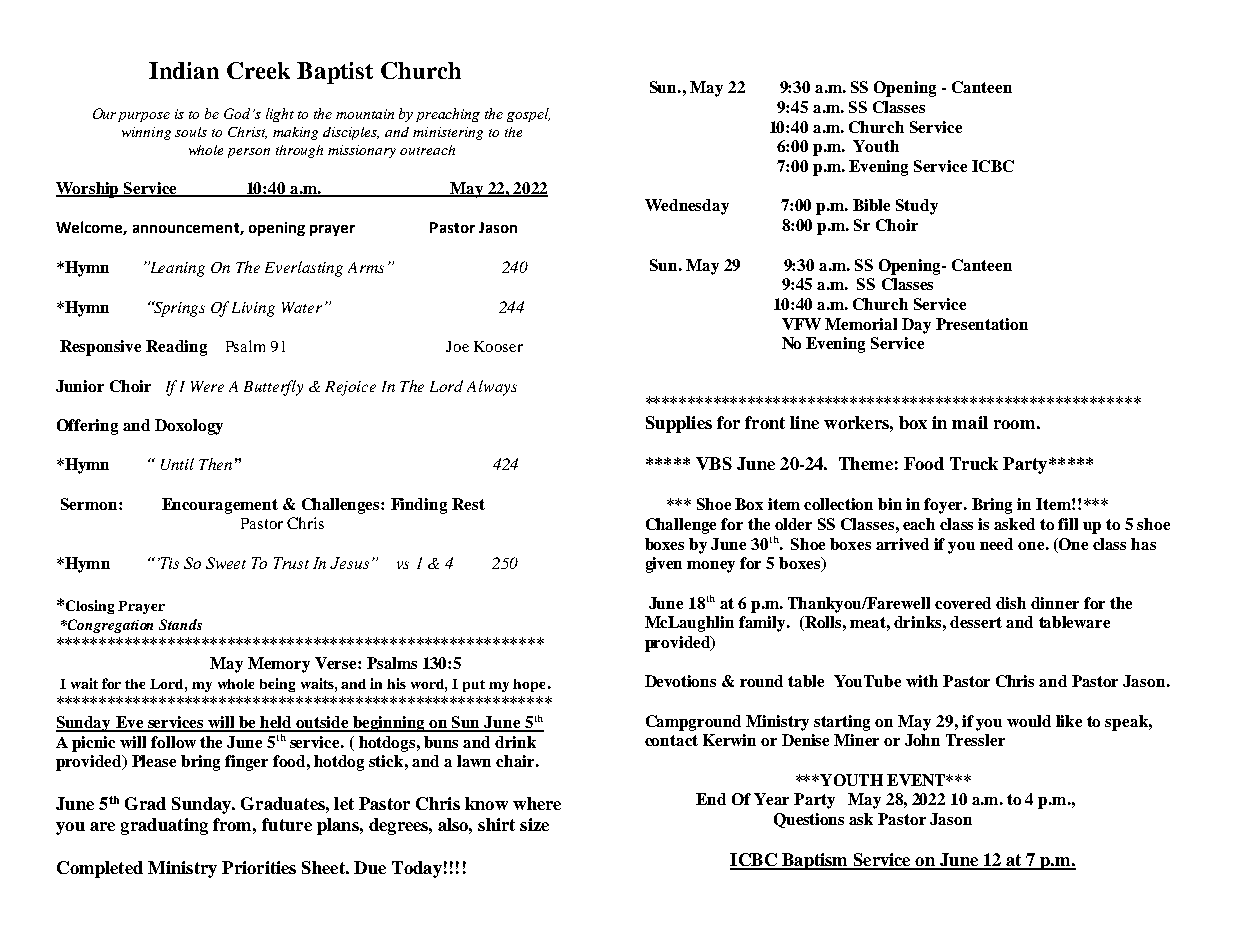 The image size is (1233, 952). What do you see at coordinates (176, 348) in the image?
I see `Reading` at bounding box center [176, 348].
